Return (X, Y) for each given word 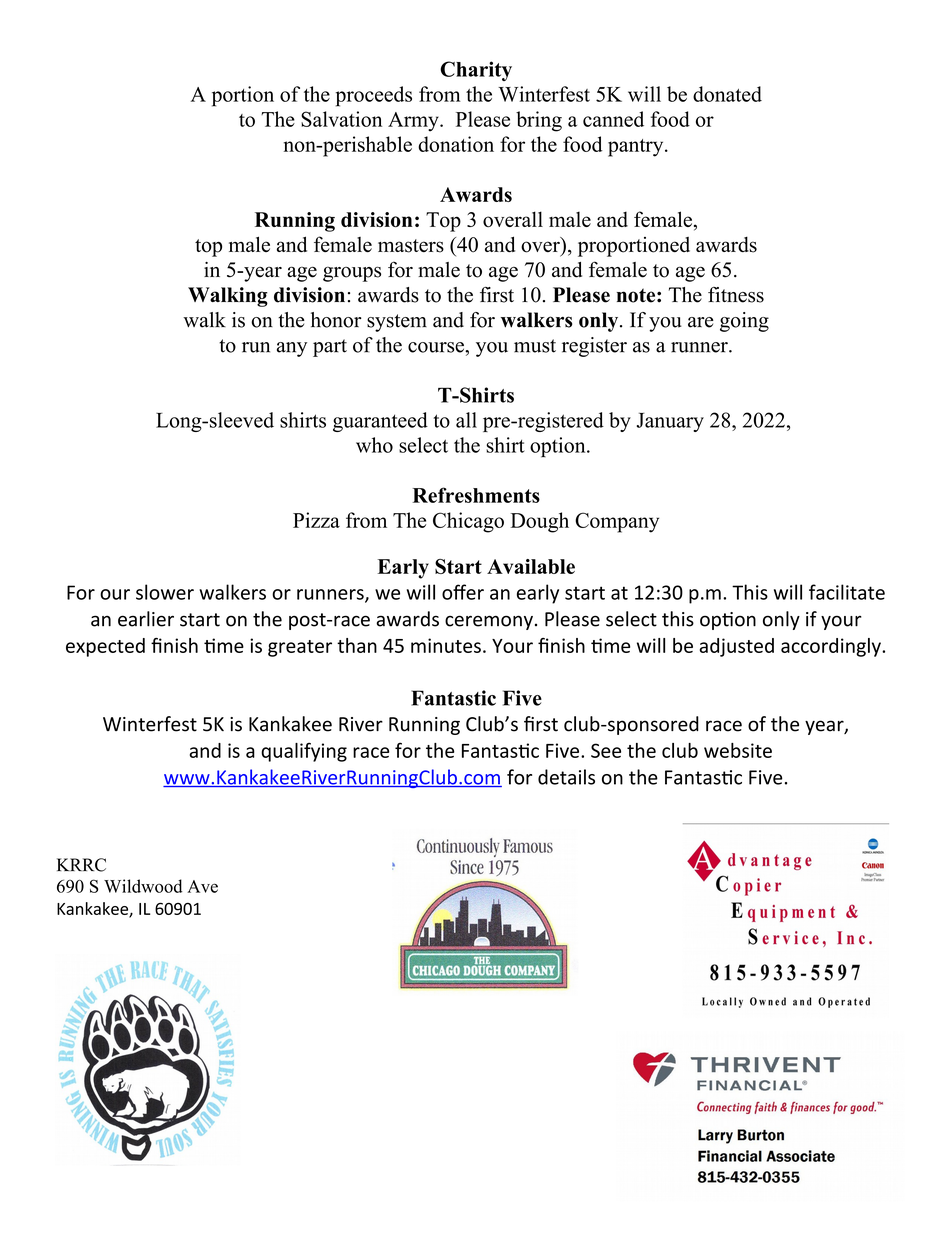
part (330, 348)
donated (727, 94)
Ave (202, 886)
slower (165, 592)
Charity (476, 71)
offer (463, 592)
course (437, 347)
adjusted (737, 647)
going (744, 322)
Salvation (341, 119)
